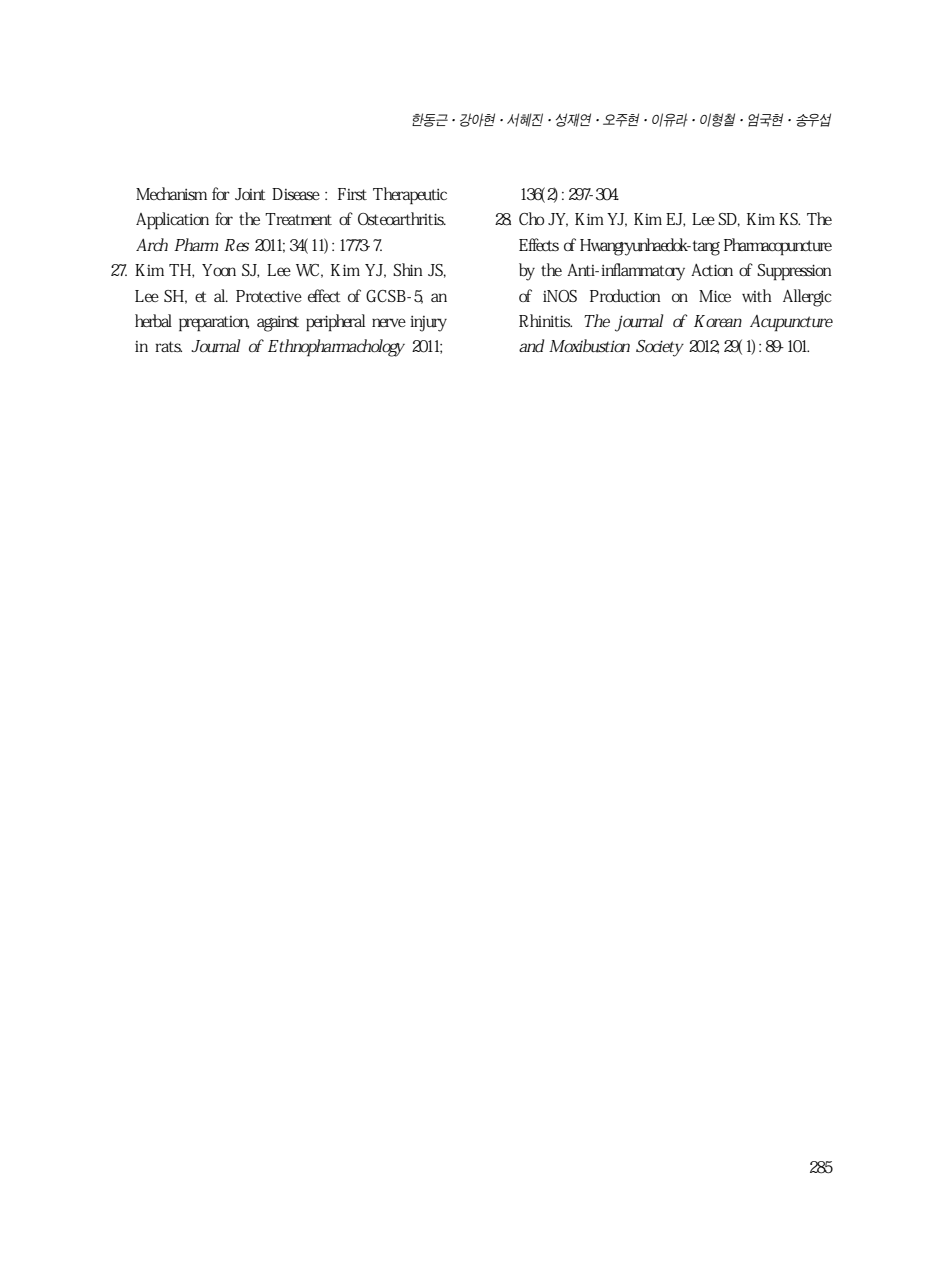  I want to click on Therapeutic, so click(410, 196).
